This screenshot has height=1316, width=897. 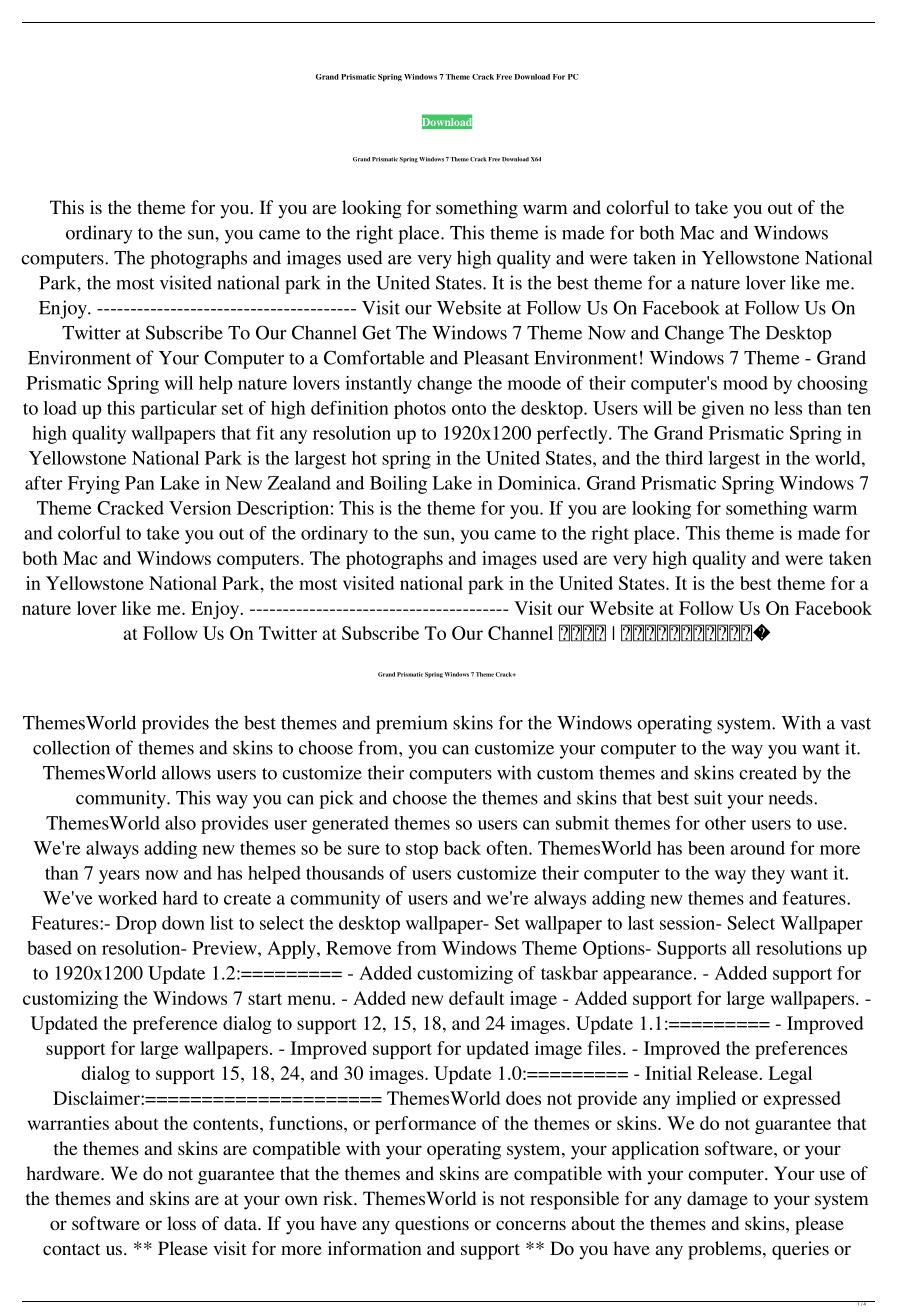 I want to click on damage, so click(x=717, y=1200).
